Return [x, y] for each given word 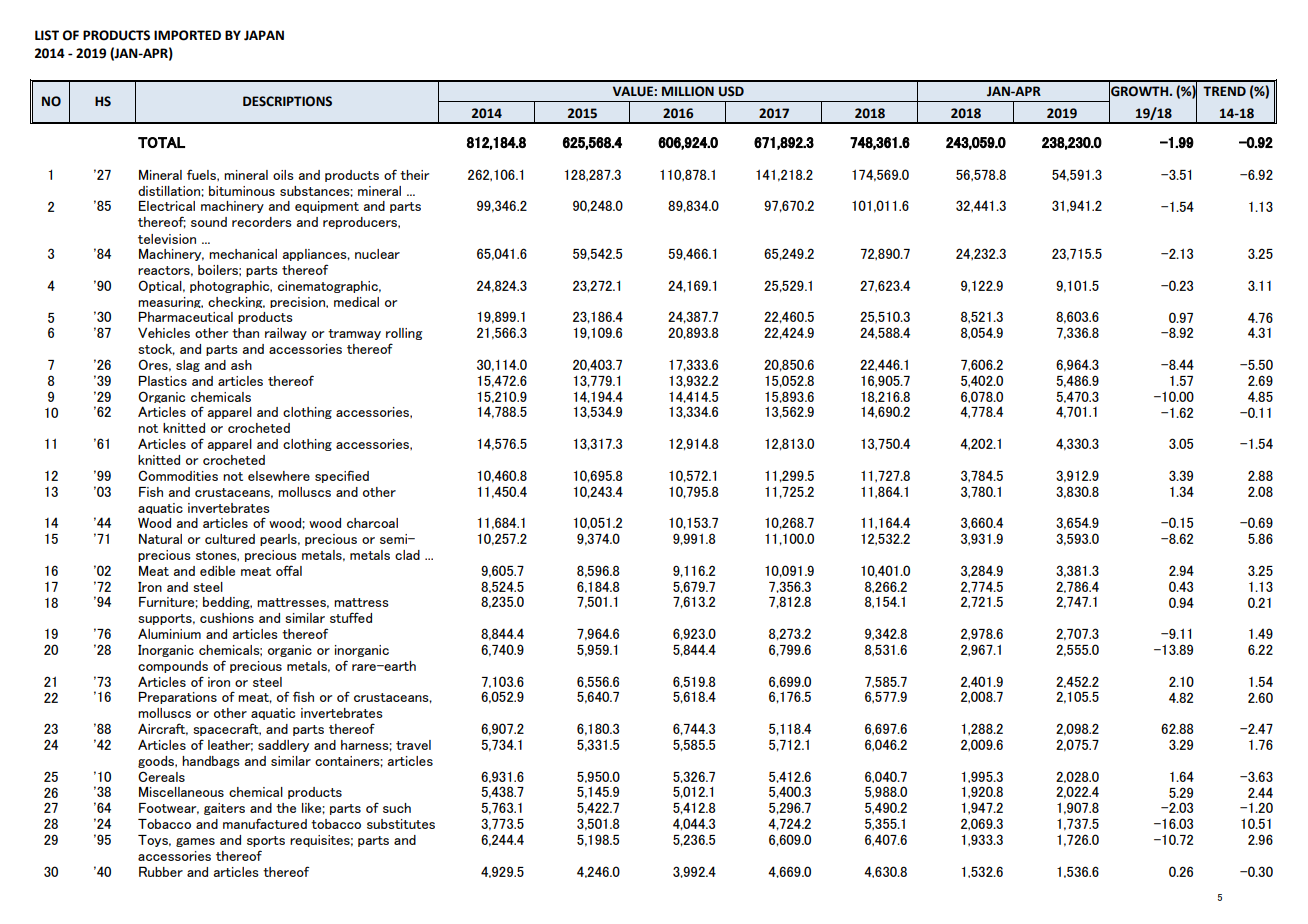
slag [188, 366]
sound [209, 222]
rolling [404, 334]
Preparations [178, 698]
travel [413, 745]
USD [731, 91]
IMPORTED [187, 35]
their [414, 175]
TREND [1224, 91]
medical [356, 302]
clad [407, 555]
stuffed [351, 617]
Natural [160, 539]
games [195, 842]
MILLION [688, 91]
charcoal [372, 523]
